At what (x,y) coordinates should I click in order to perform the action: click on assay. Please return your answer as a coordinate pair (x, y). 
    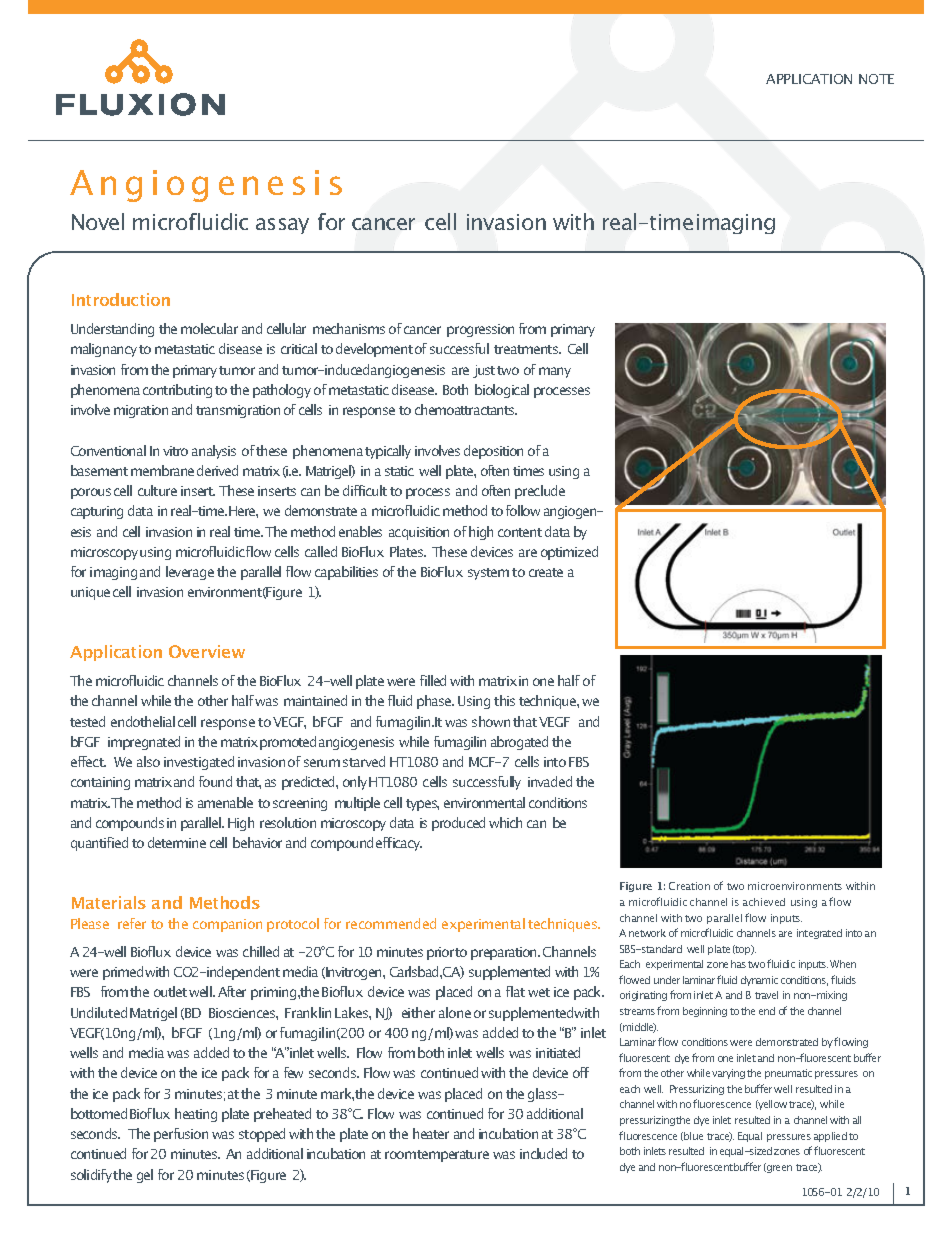
    Looking at the image, I should click on (282, 226).
